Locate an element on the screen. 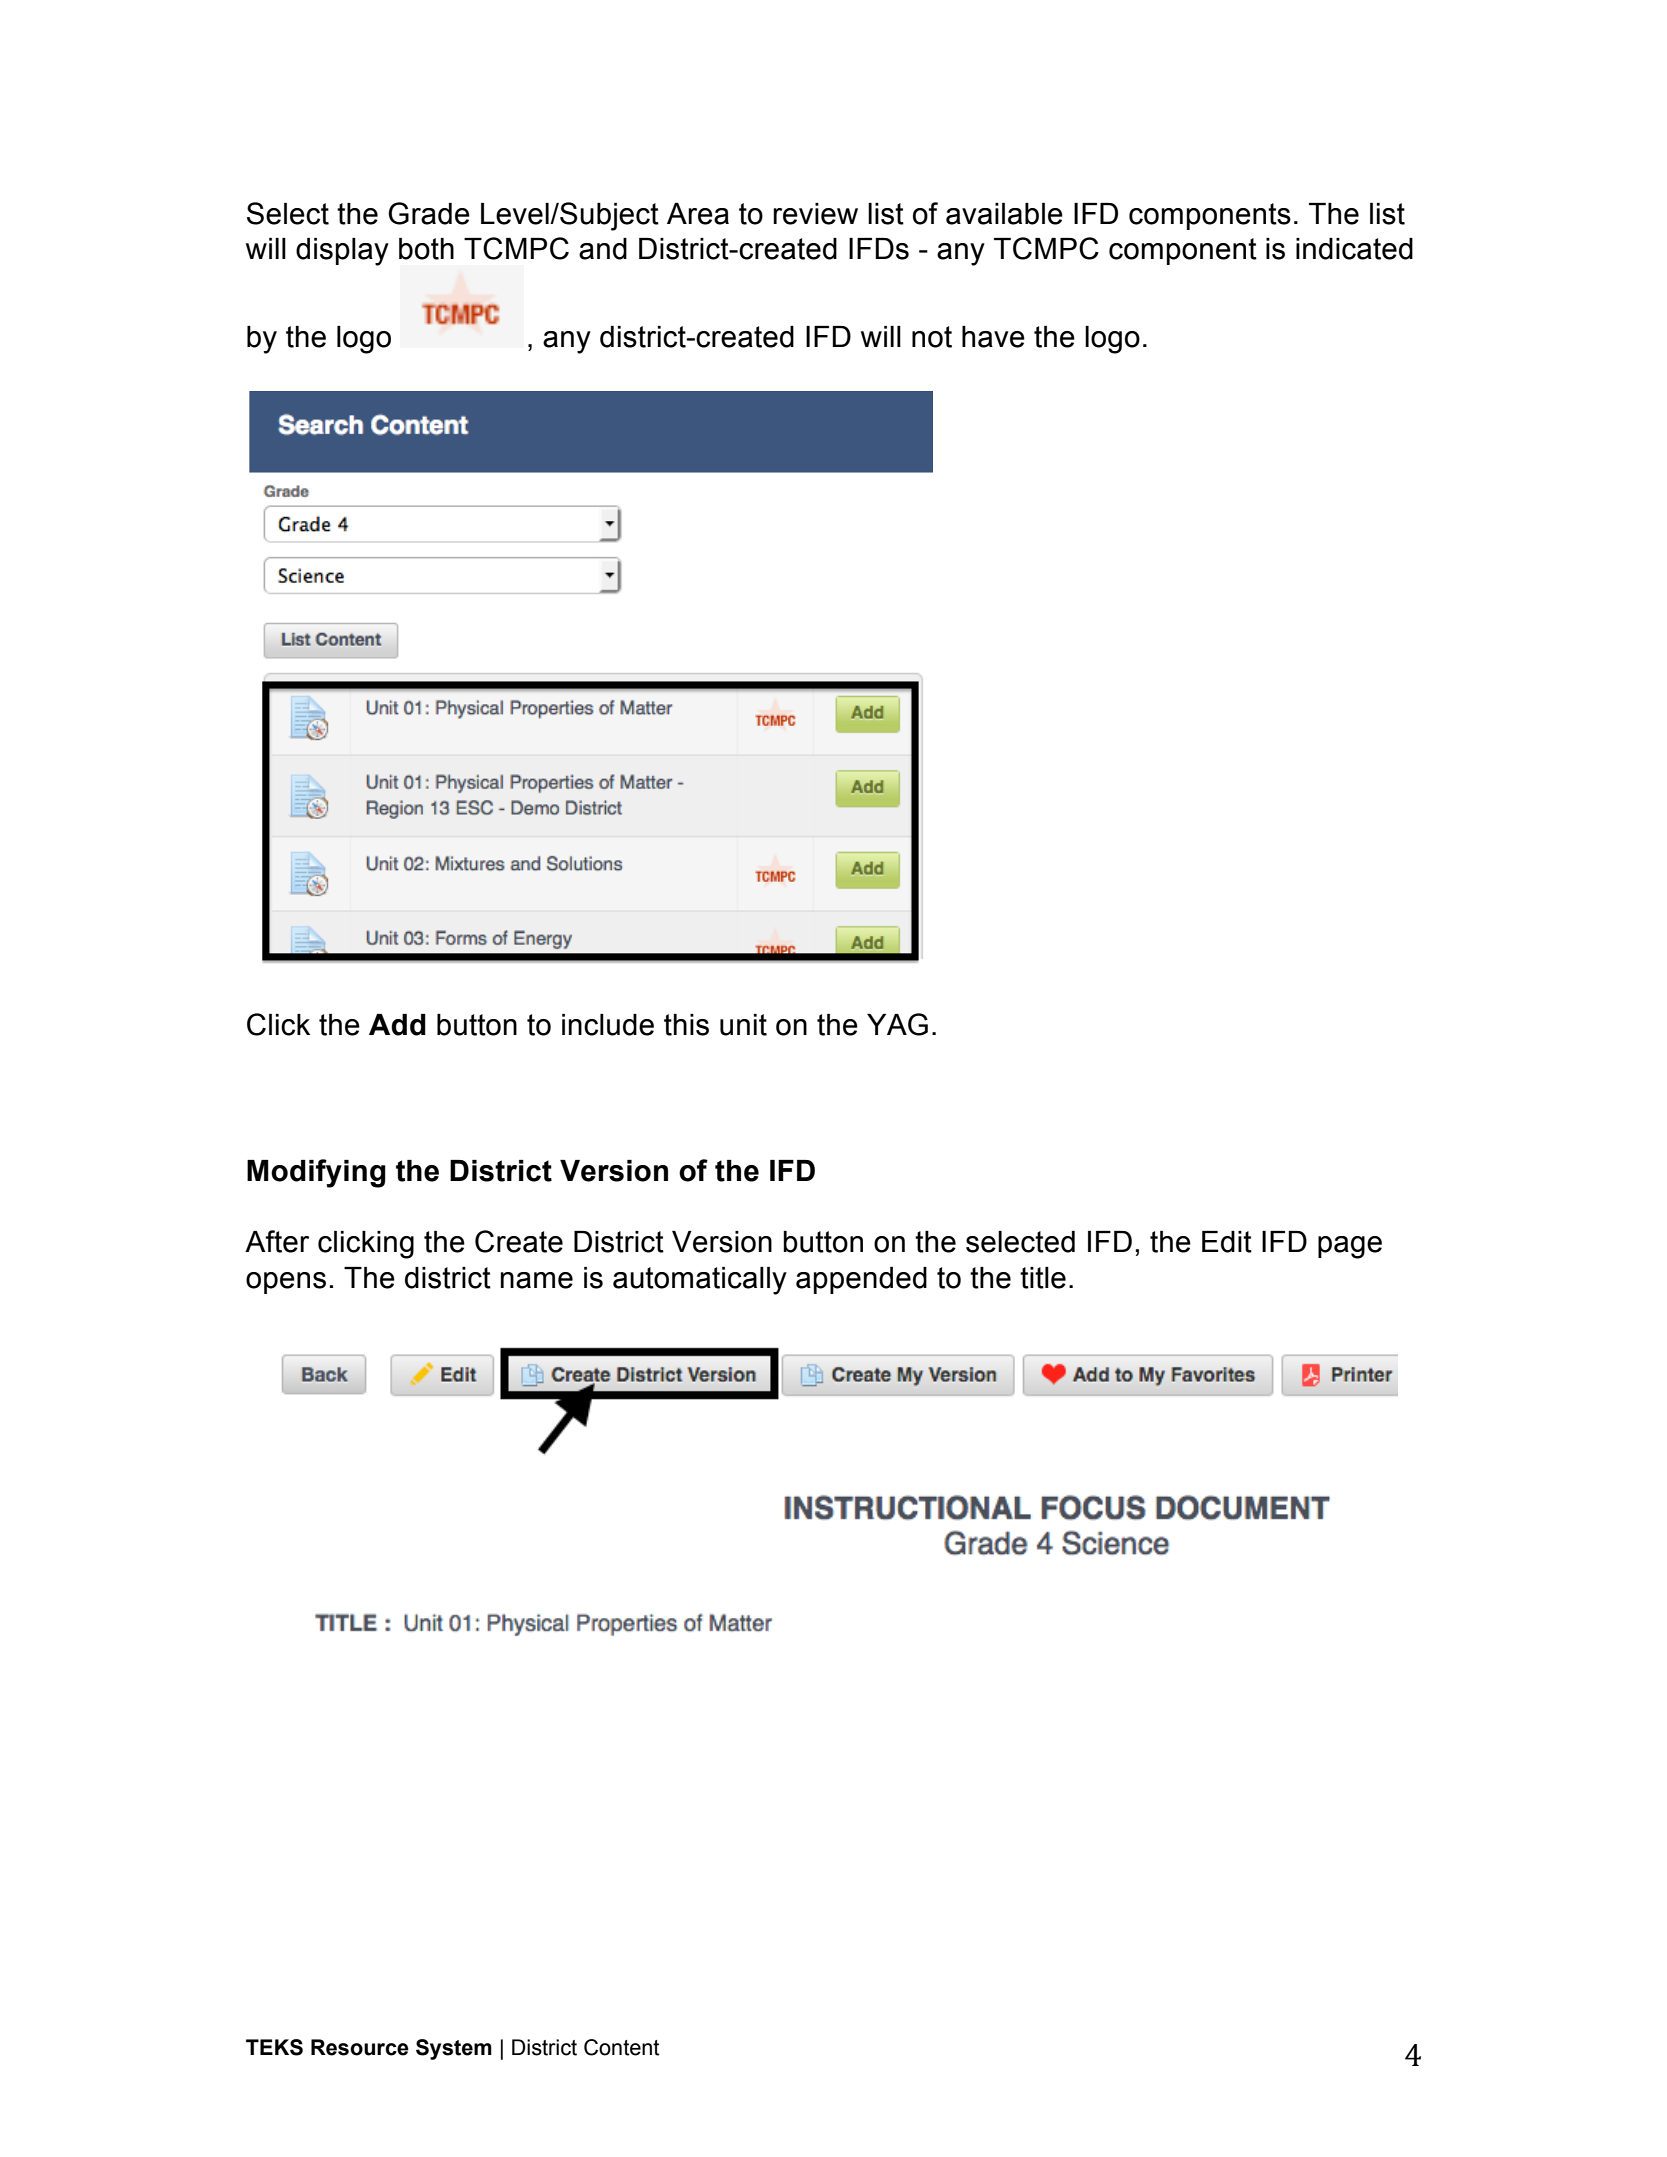 This screenshot has width=1667, height=2157. indicated is located at coordinates (1354, 249).
